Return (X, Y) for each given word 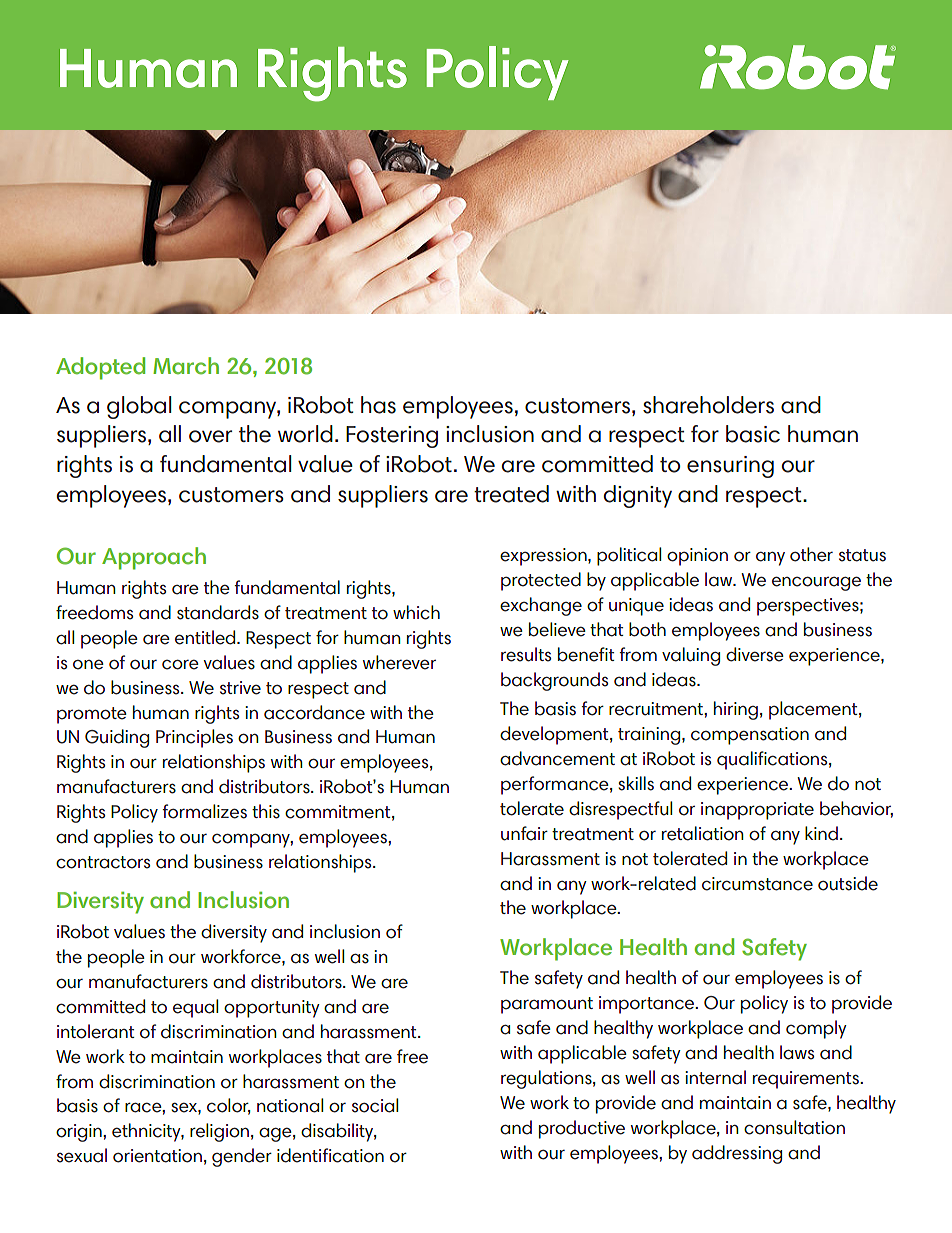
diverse (755, 654)
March (186, 366)
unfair (524, 833)
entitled (206, 637)
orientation (157, 1156)
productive (582, 1129)
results (526, 654)
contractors (103, 862)
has (378, 405)
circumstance (757, 884)
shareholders (708, 405)
